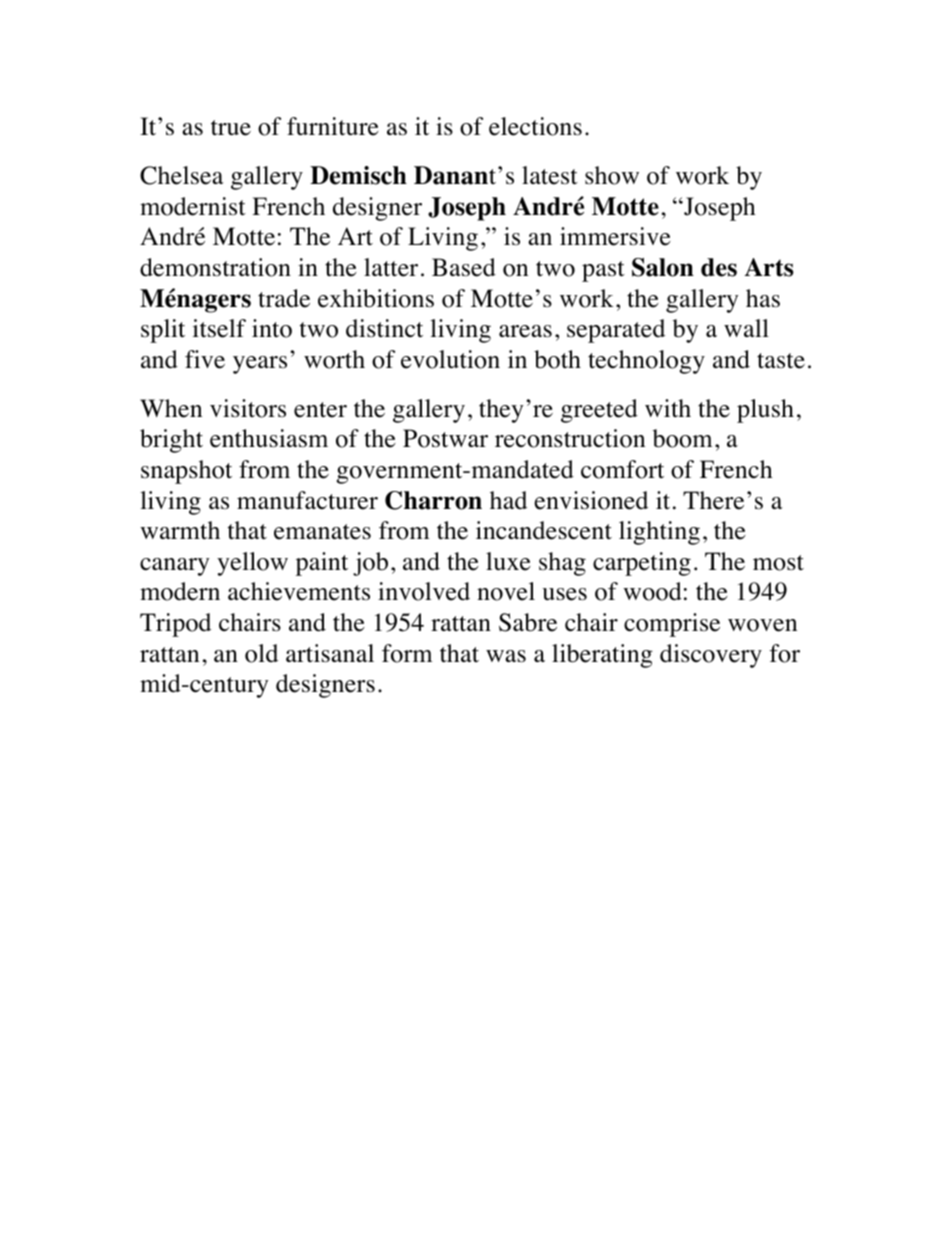  What do you see at coordinates (535, 126) in the screenshot?
I see `elections` at bounding box center [535, 126].
